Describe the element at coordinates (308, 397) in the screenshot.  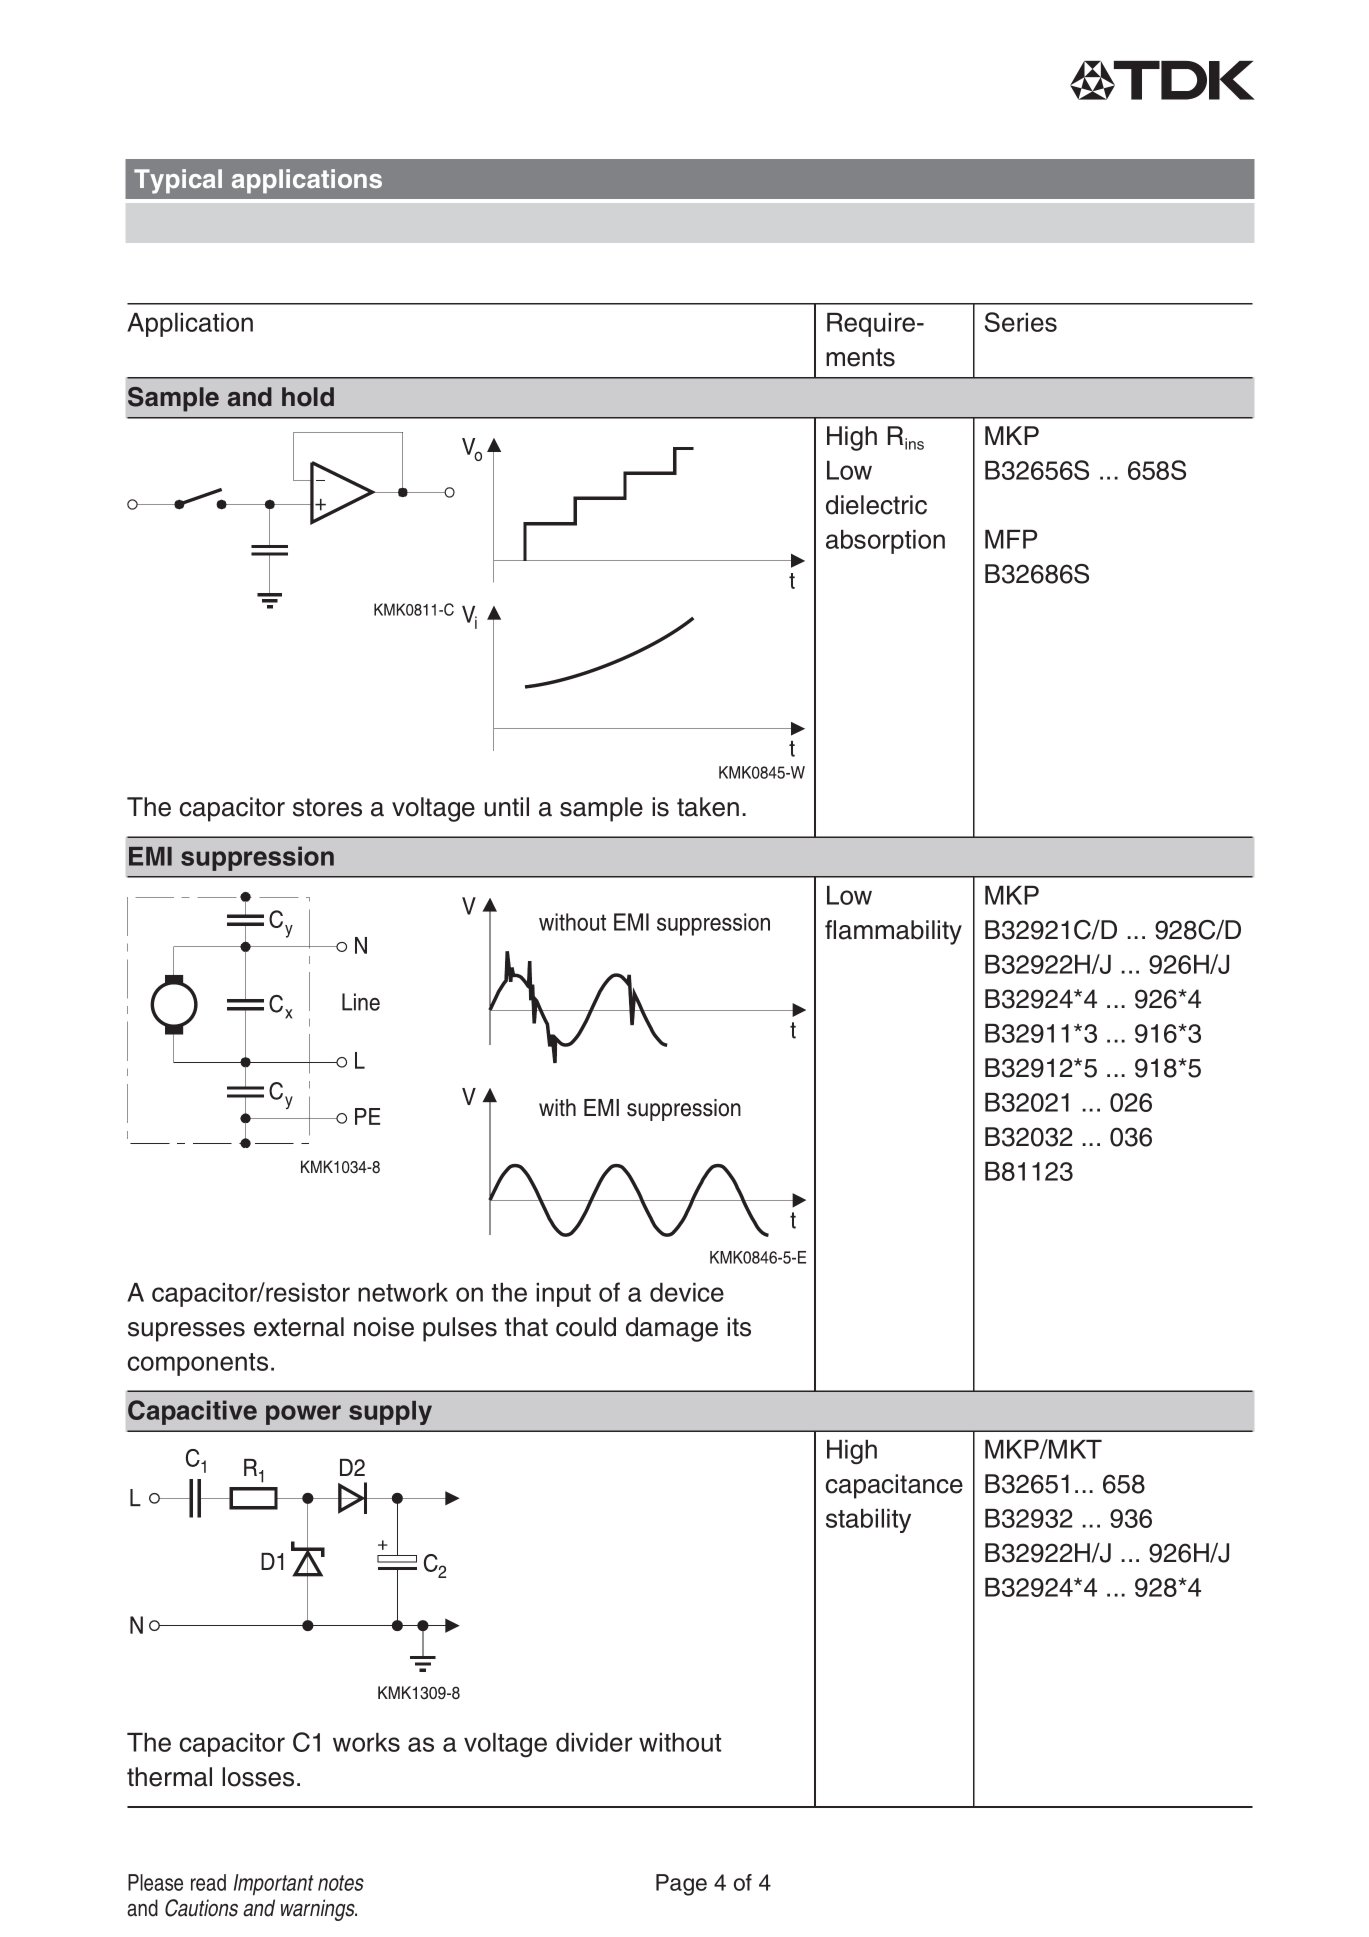
I see `hold` at that location.
